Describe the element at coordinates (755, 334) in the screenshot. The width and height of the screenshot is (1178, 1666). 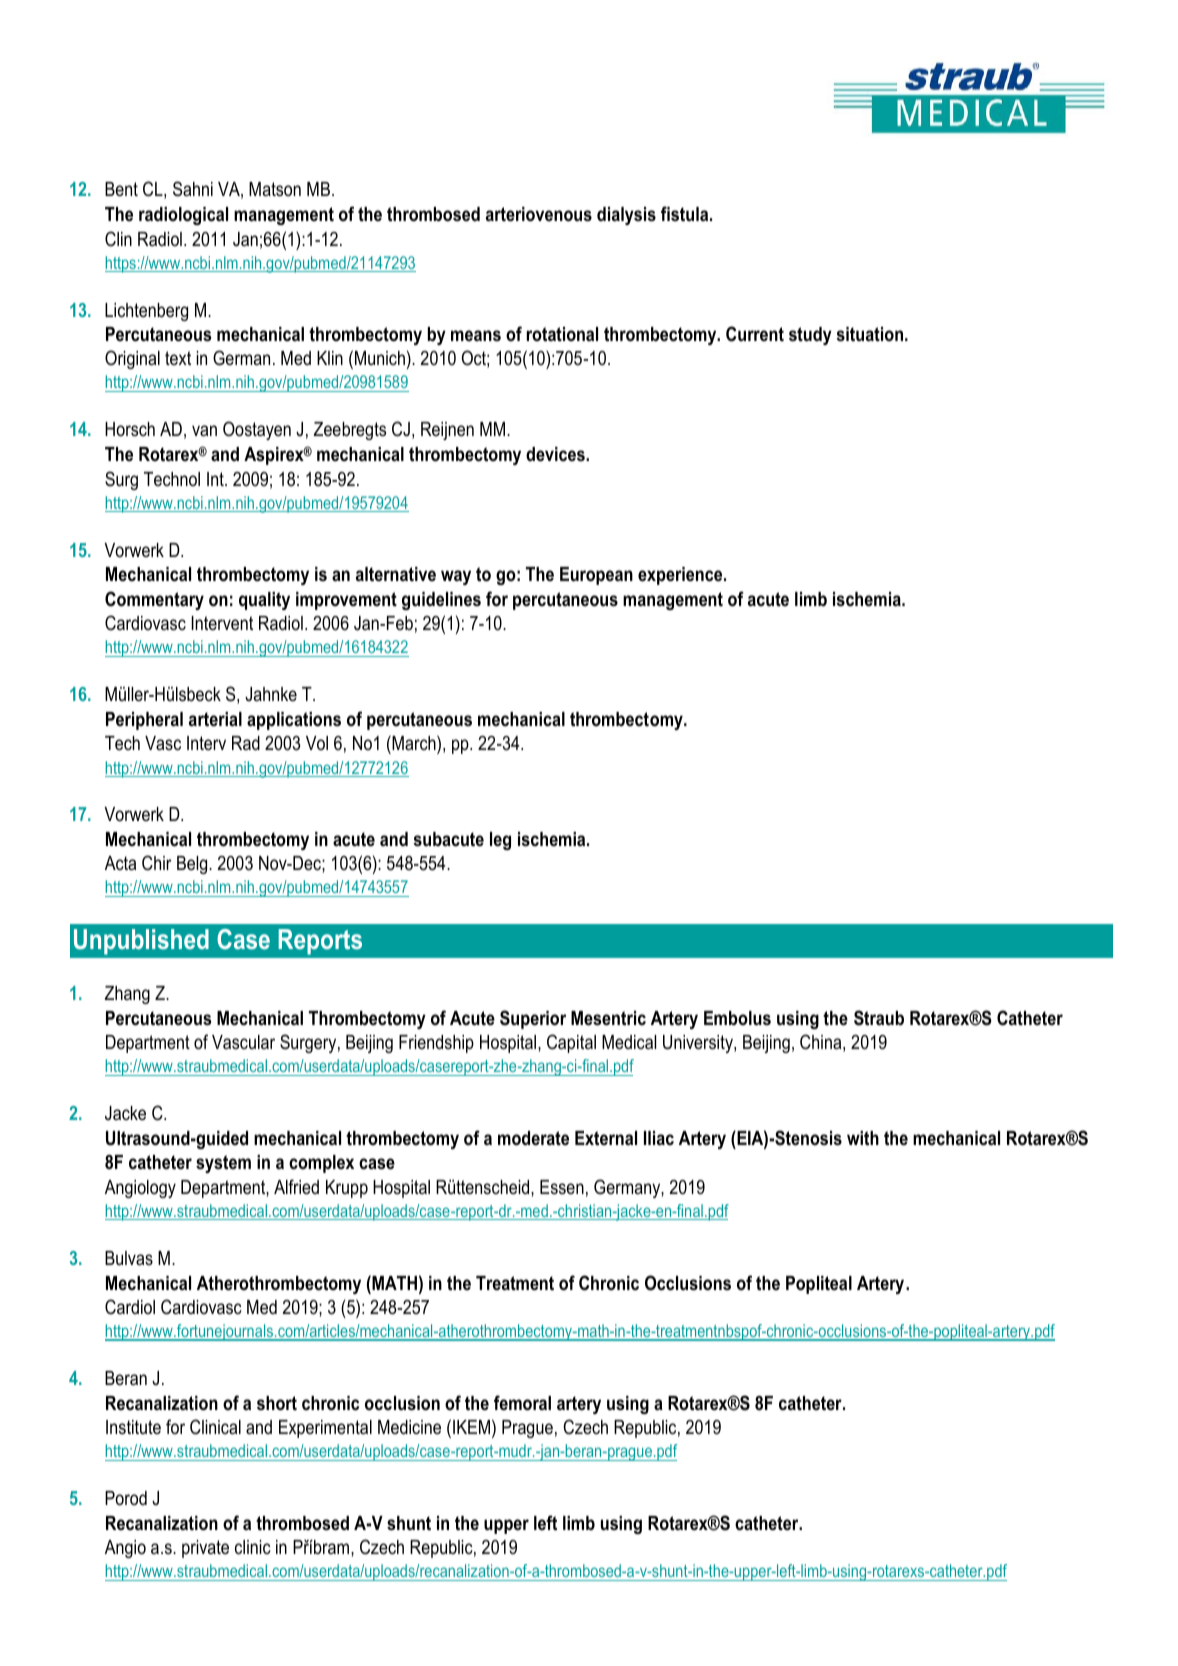
I see `Current` at that location.
